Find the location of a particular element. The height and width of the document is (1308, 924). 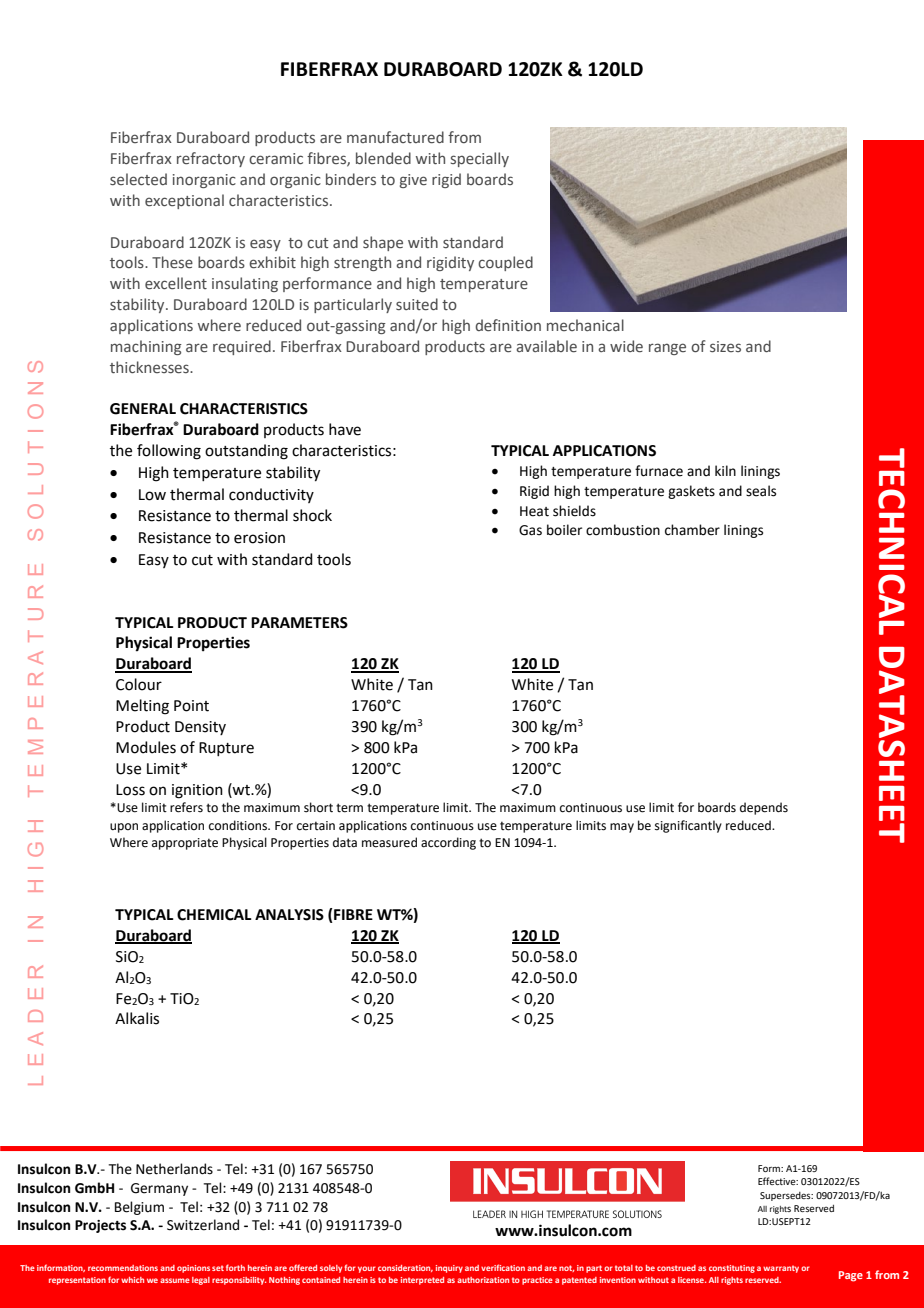

warranty is located at coordinates (781, 1269).
